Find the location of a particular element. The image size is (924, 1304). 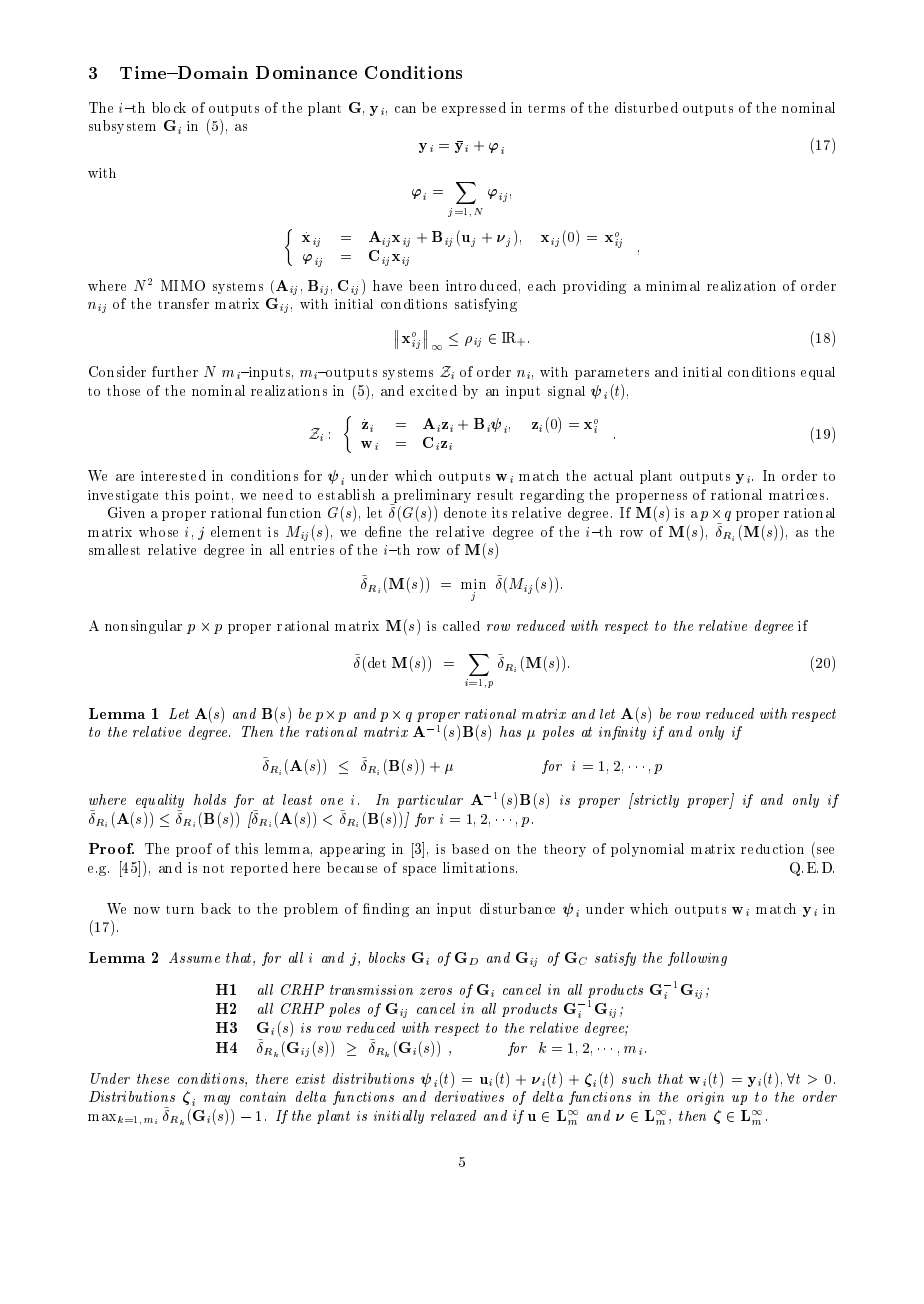

derivatives is located at coordinates (469, 1096).
